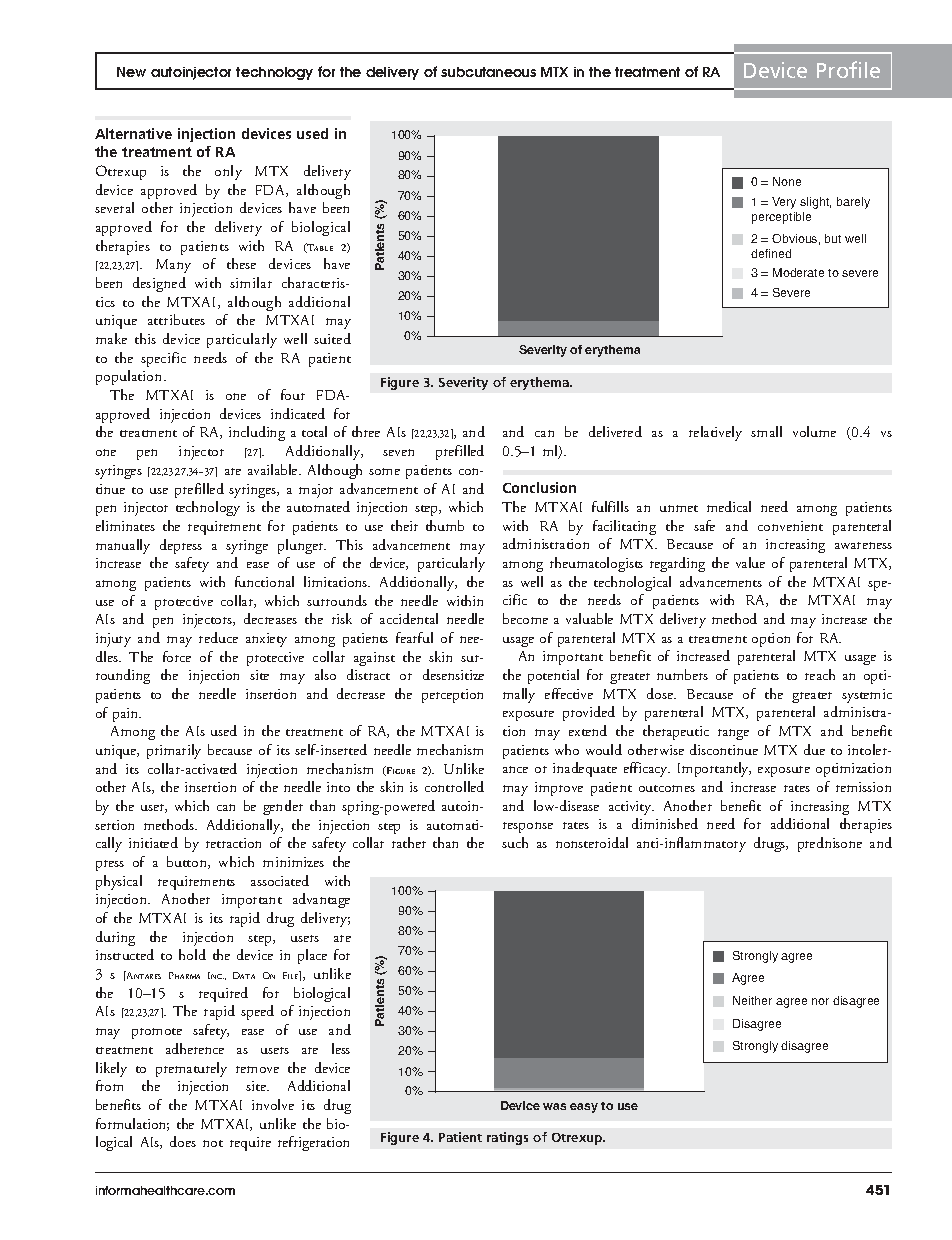 Image resolution: width=952 pixels, height=1240 pixels. I want to click on Alternative, so click(133, 133).
